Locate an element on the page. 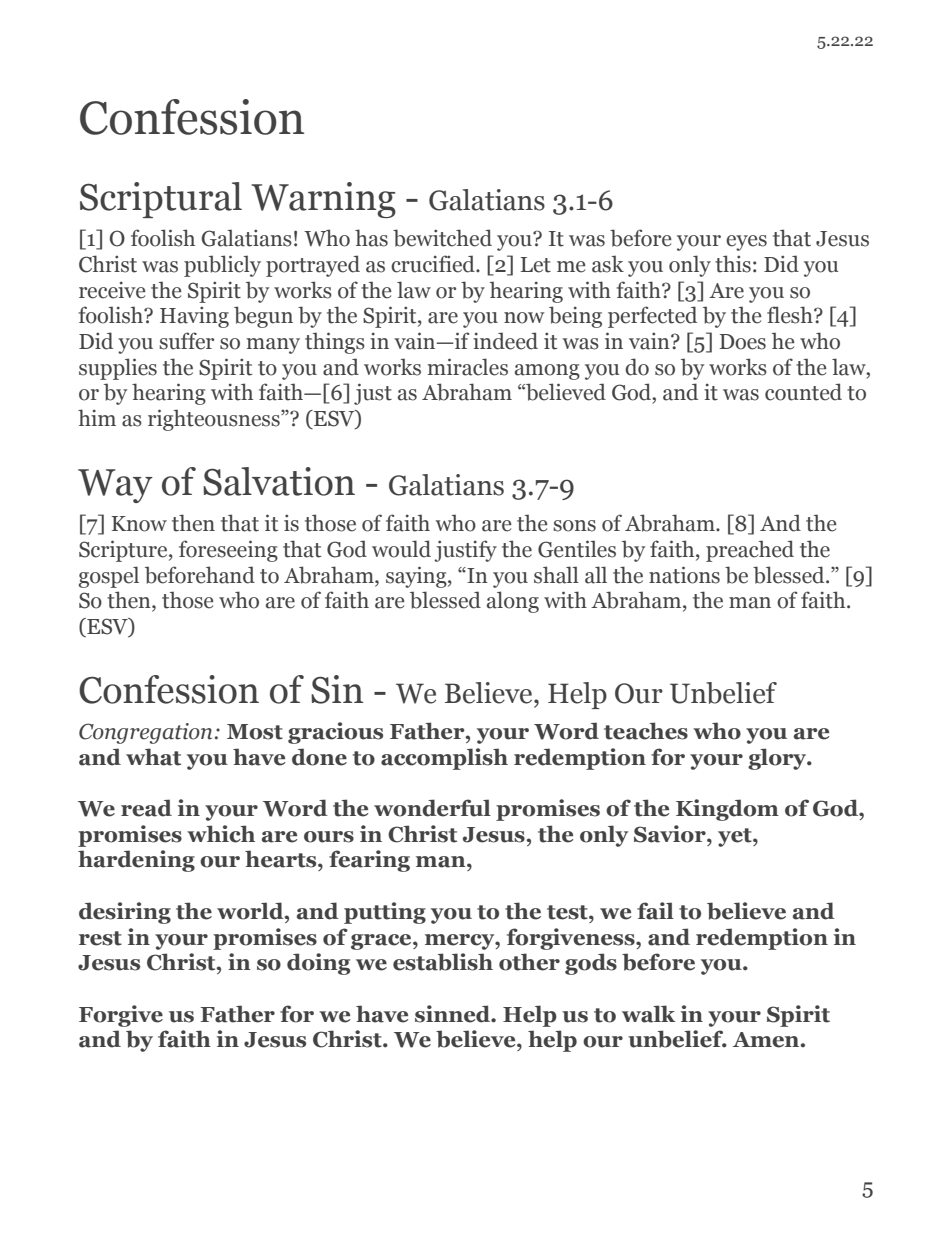  teaches is located at coordinates (646, 731).
